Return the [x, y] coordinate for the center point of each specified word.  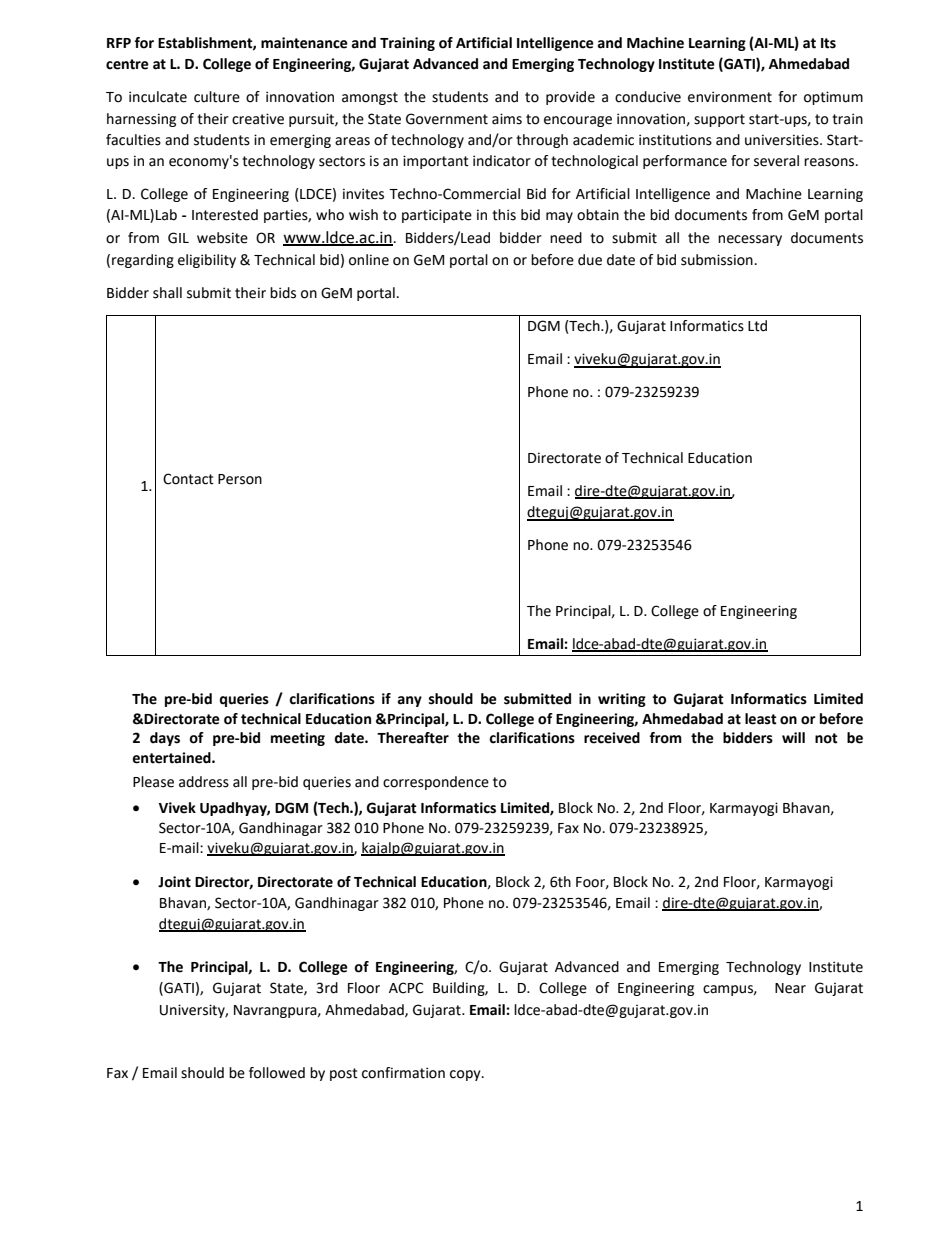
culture [217, 97]
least [761, 719]
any [410, 701]
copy [466, 1075]
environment [730, 97]
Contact [188, 479]
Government [447, 119]
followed [277, 1073]
